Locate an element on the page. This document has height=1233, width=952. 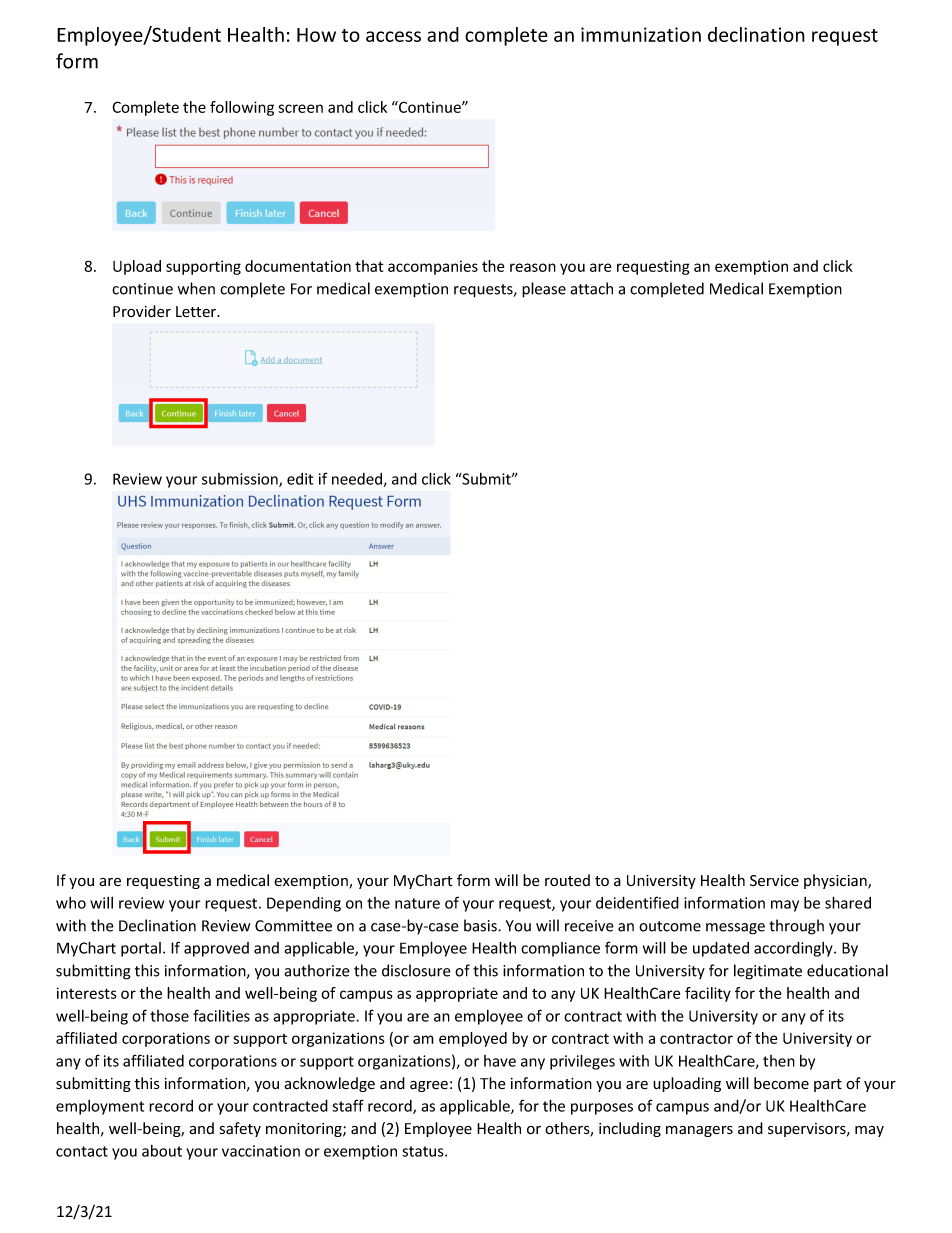
attach is located at coordinates (591, 288).
